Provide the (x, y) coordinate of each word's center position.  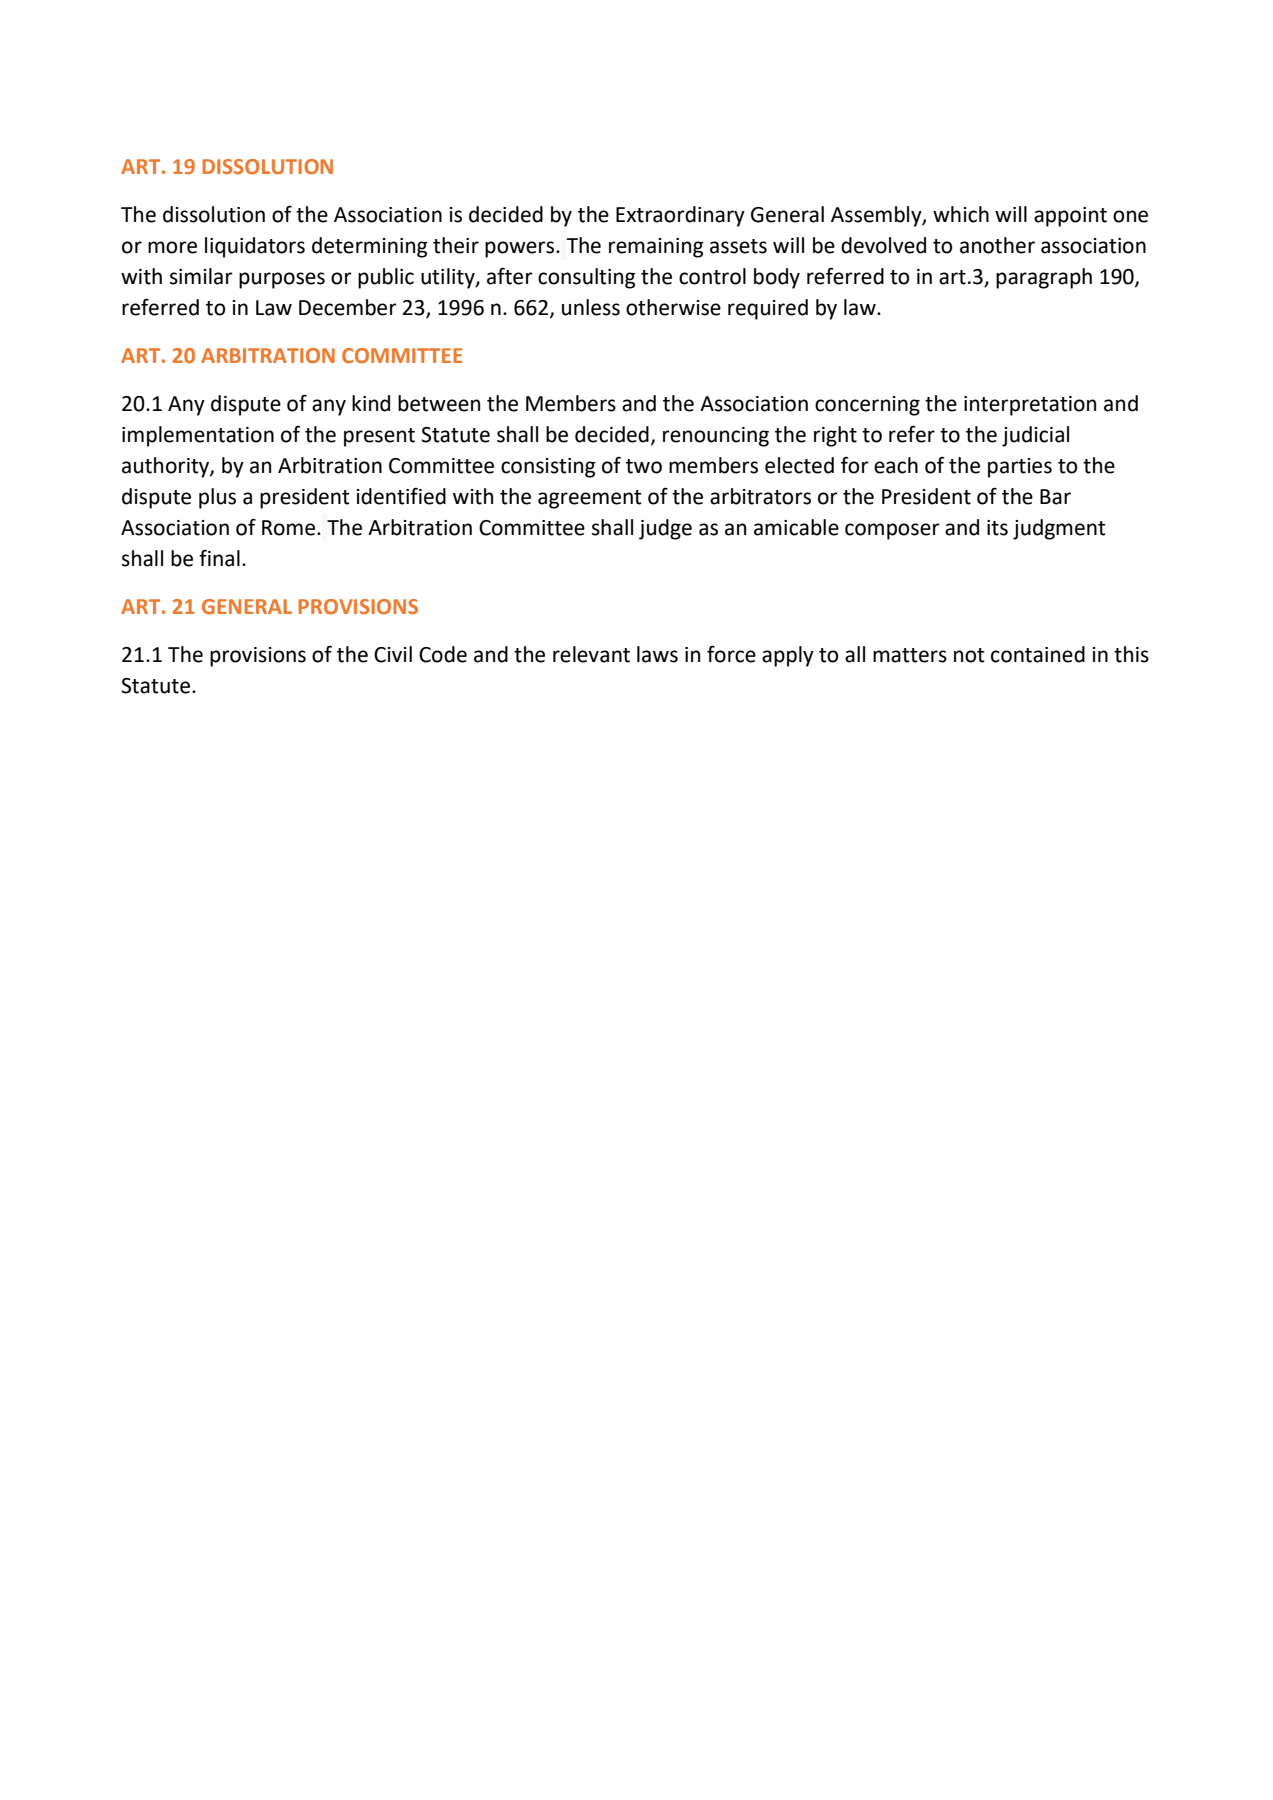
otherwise (673, 307)
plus (217, 498)
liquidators (255, 247)
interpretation (1030, 406)
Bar (1055, 497)
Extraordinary (680, 216)
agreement (590, 499)
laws (657, 654)
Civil (393, 654)
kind (371, 403)
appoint (1070, 217)
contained (1038, 654)
